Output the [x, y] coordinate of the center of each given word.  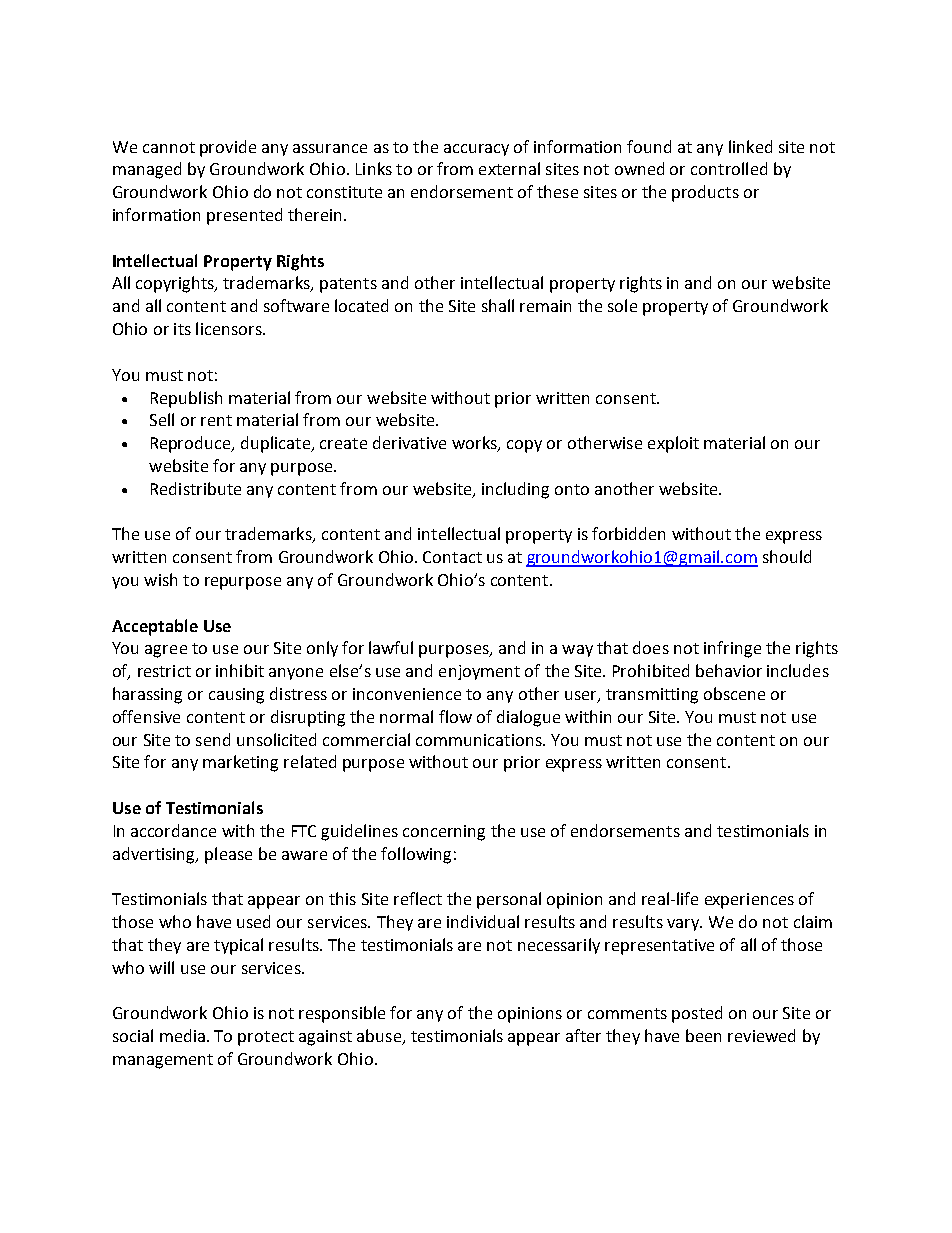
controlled [729, 168]
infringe [732, 649]
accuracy [476, 150]
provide [228, 148]
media [182, 1035]
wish [160, 579]
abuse [380, 1037]
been [703, 1035]
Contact [452, 557]
